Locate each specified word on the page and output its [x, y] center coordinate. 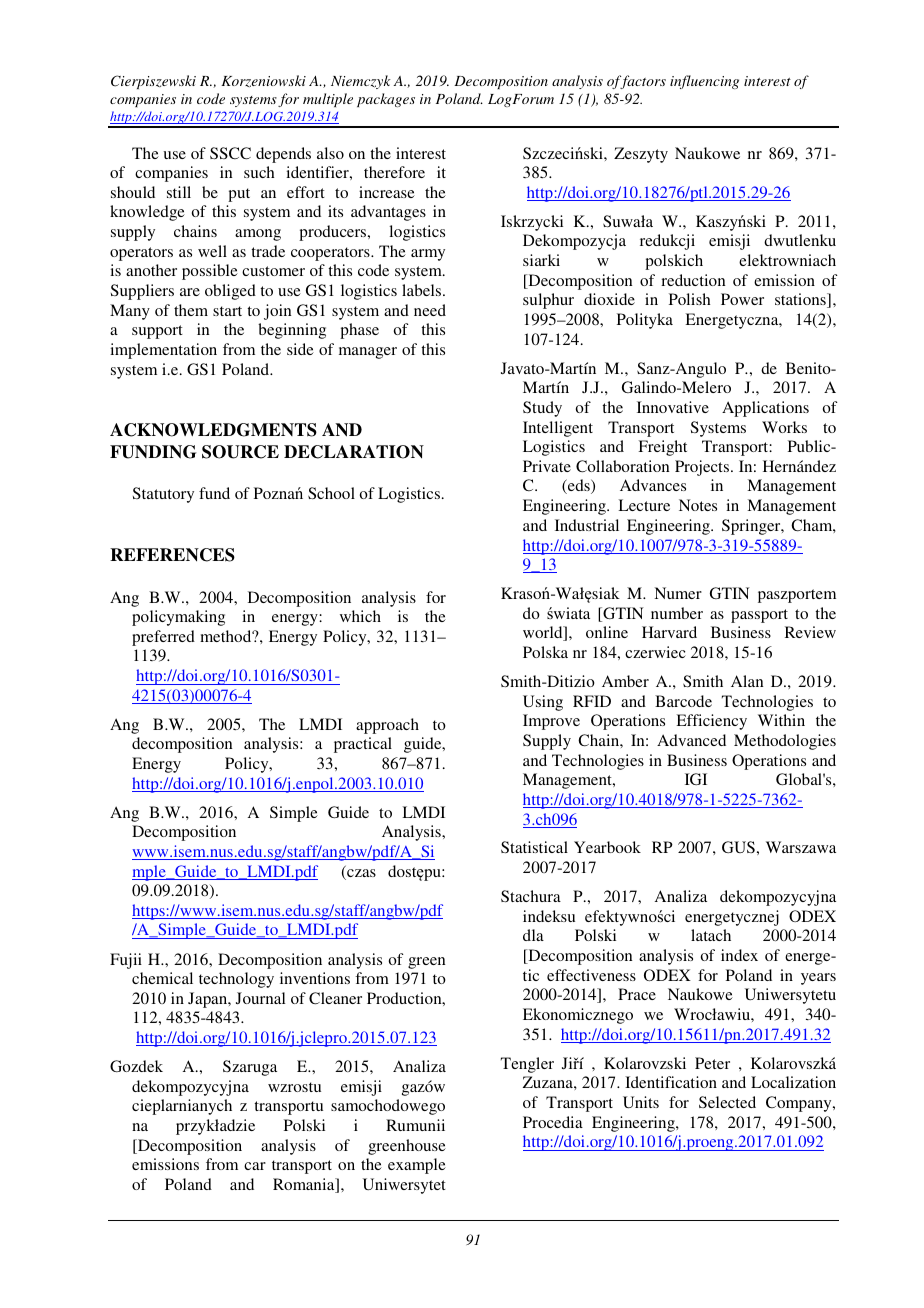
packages [386, 100]
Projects [702, 468]
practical [363, 745]
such [259, 172]
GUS [738, 847]
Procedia [553, 1122]
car [255, 1166]
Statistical [534, 847]
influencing [704, 82]
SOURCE [240, 452]
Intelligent [558, 429]
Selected [727, 1102]
